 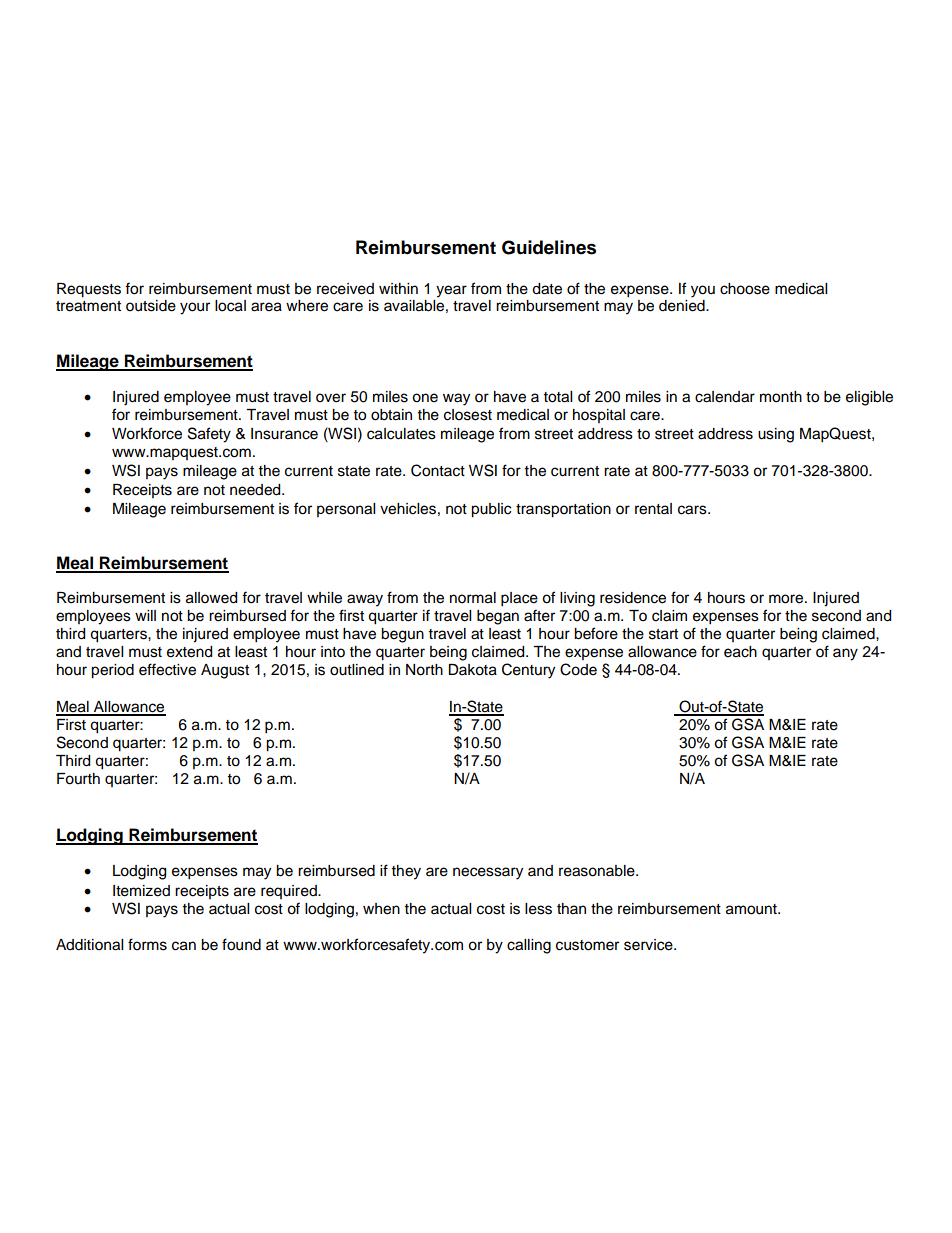 What do you see at coordinates (473, 598) in the screenshot?
I see `normal` at bounding box center [473, 598].
